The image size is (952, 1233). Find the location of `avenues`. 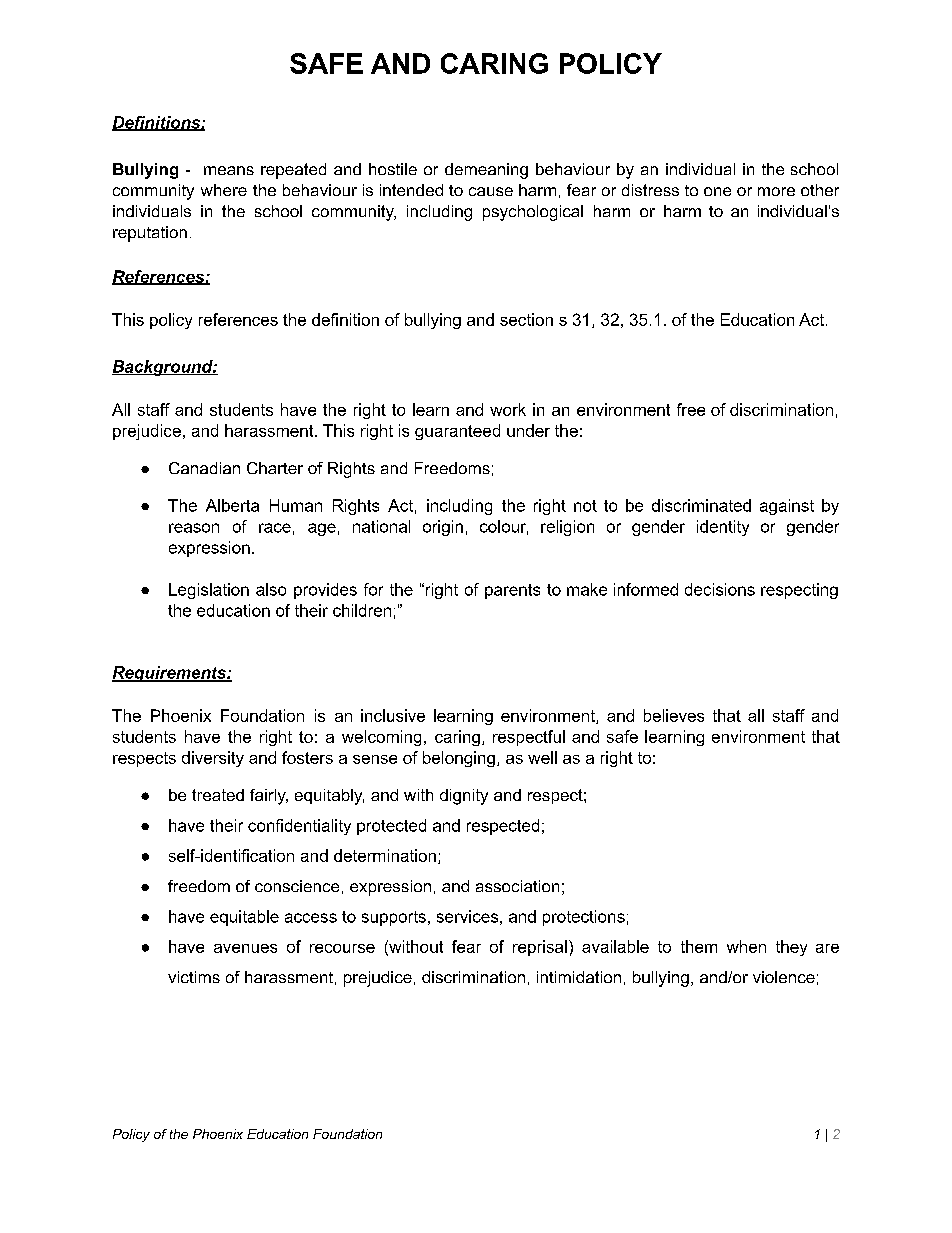

avenues is located at coordinates (245, 948).
